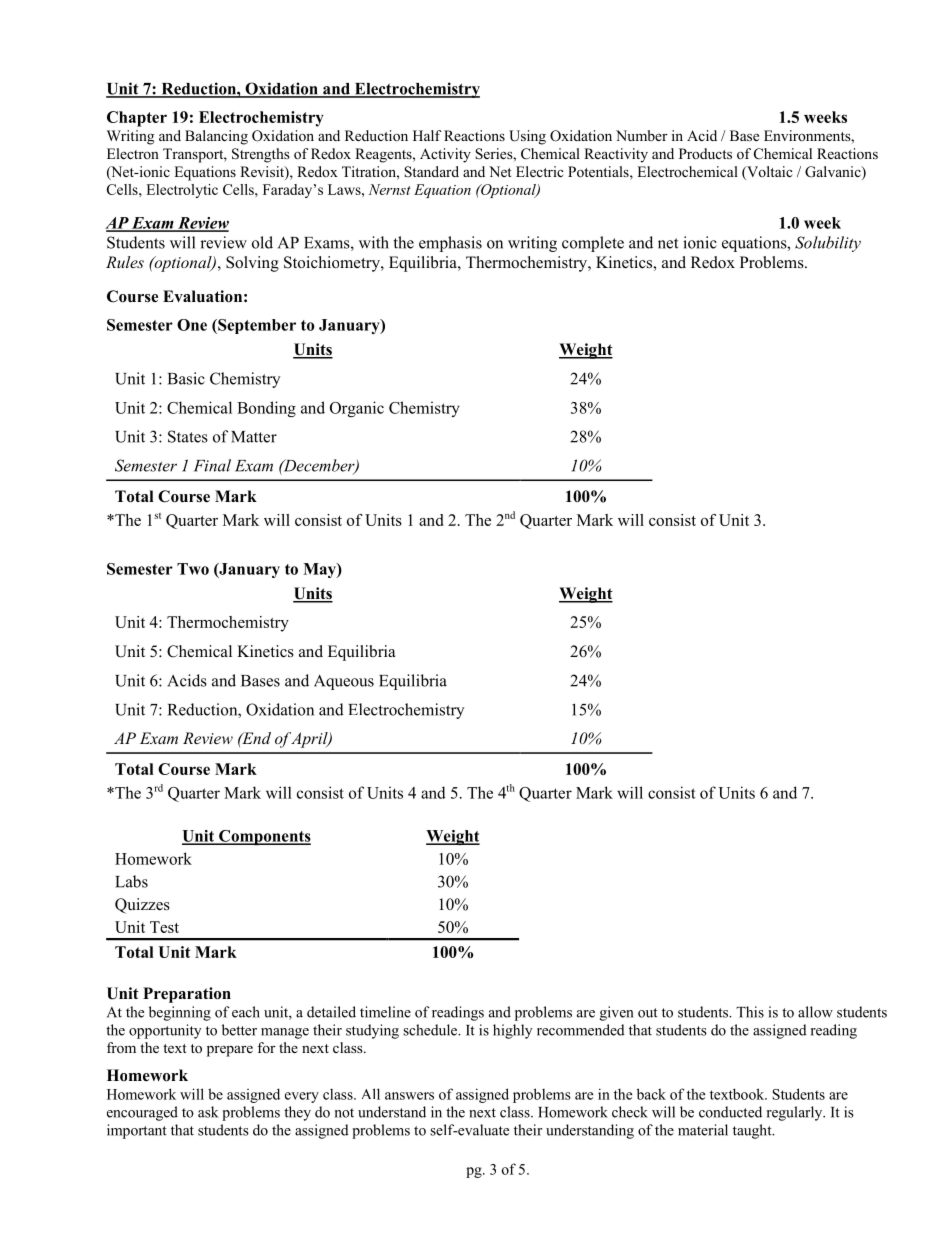 The image size is (952, 1233). What do you see at coordinates (409, 1096) in the document?
I see `answers` at bounding box center [409, 1096].
